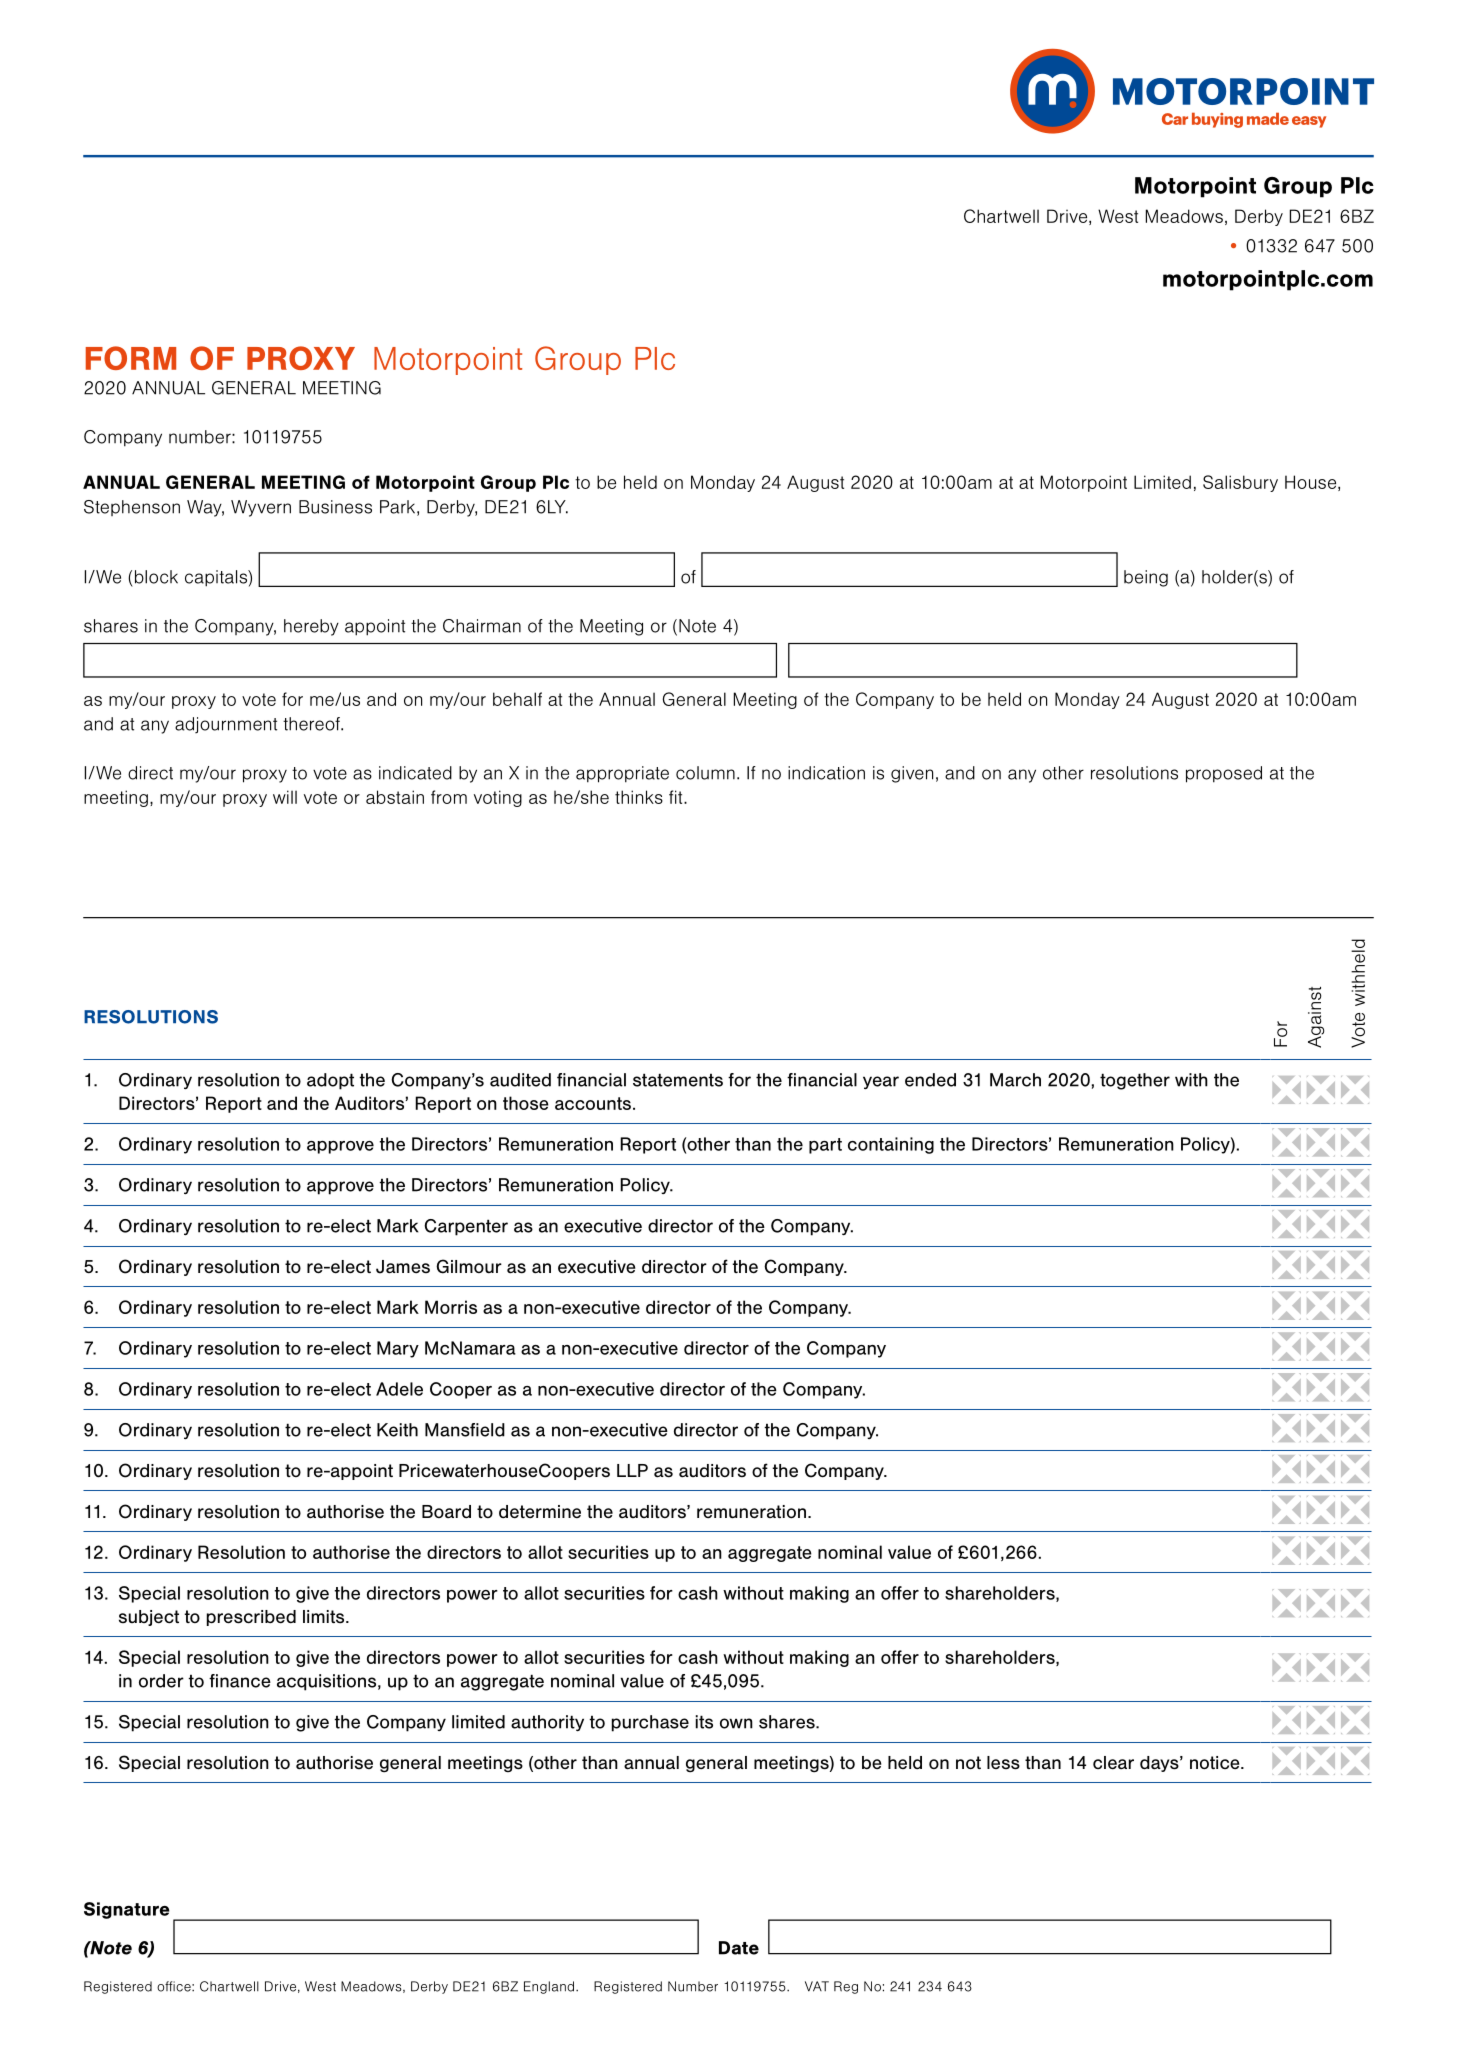 The image size is (1457, 2061). I want to click on easy, so click(1309, 122).
